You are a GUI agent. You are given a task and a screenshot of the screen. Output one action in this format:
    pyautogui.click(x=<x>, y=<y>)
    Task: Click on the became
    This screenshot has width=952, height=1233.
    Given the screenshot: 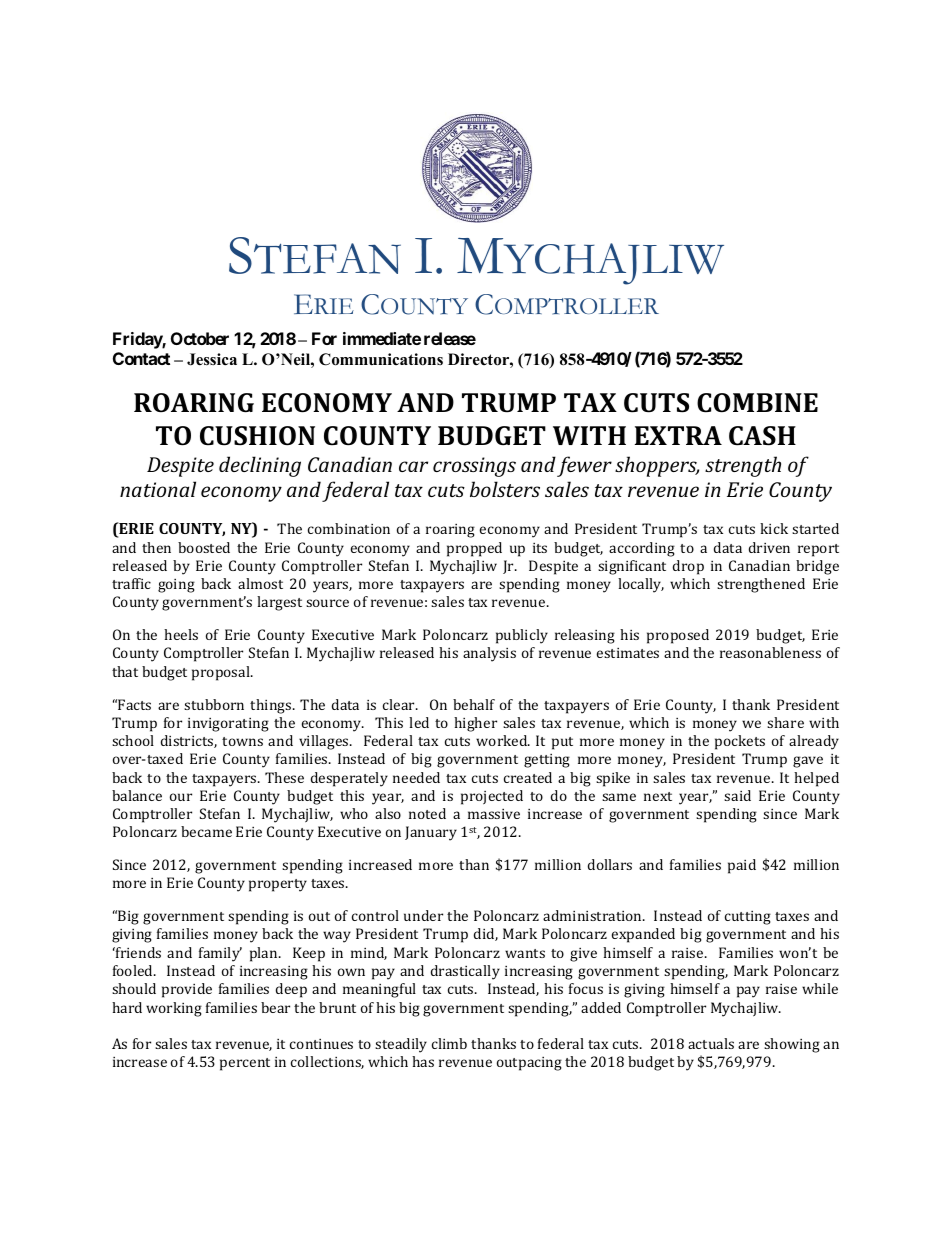 What is the action you would take?
    pyautogui.click(x=206, y=831)
